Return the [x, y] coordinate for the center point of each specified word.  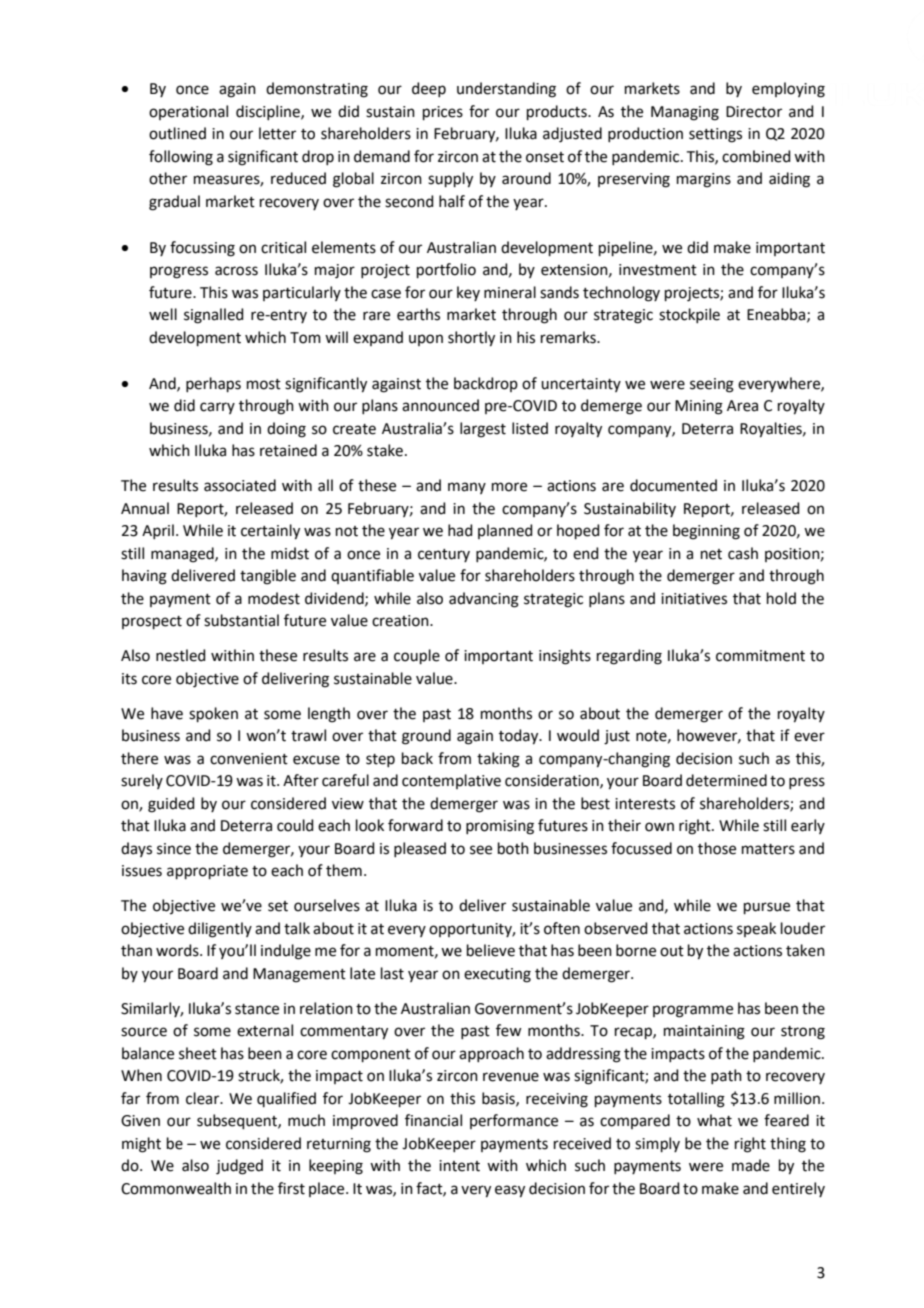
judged [239, 1167]
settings [715, 135]
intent [459, 1166]
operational [188, 112]
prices [443, 113]
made [751, 1165]
